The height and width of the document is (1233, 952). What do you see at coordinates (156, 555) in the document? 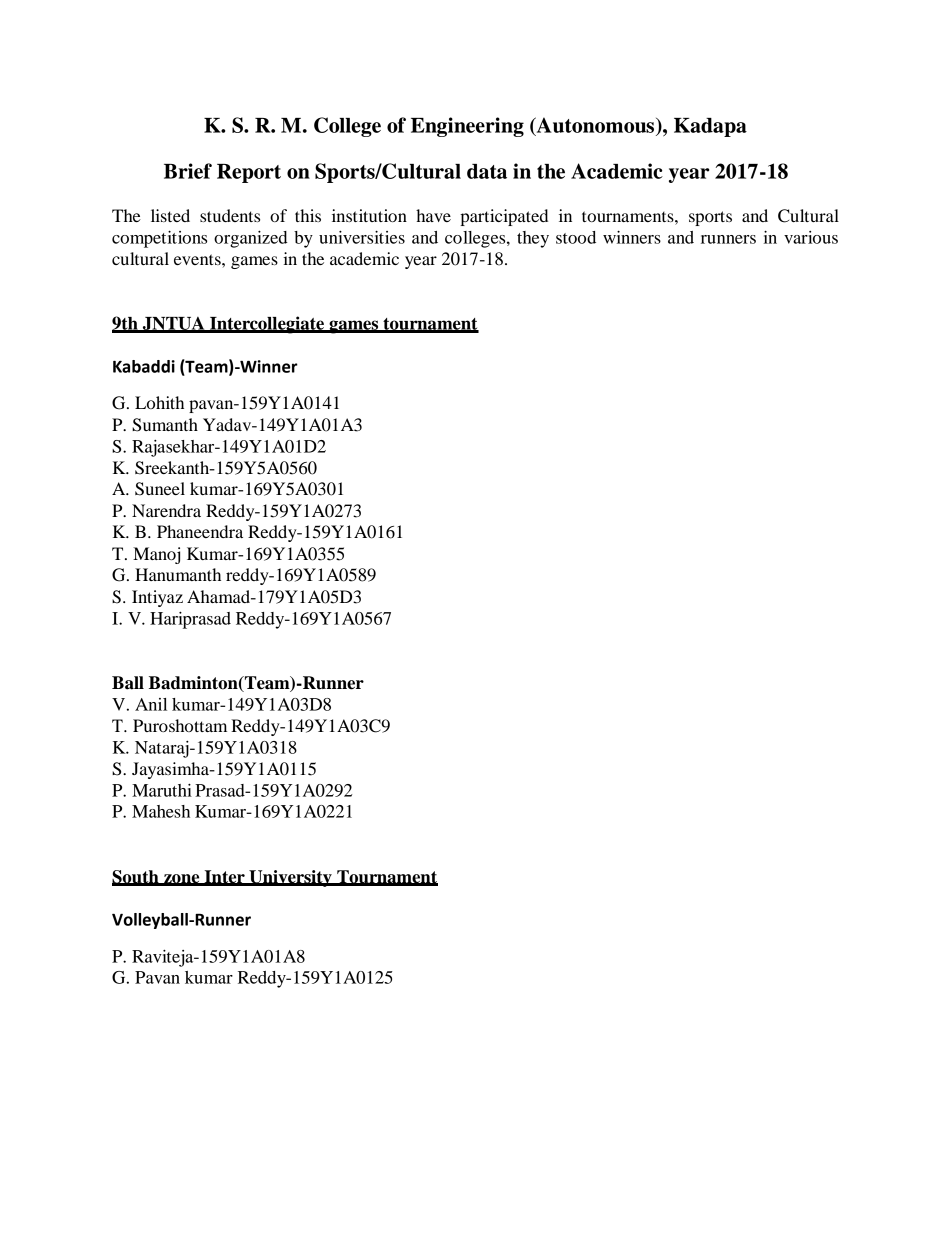
I see `Manoj` at bounding box center [156, 555].
